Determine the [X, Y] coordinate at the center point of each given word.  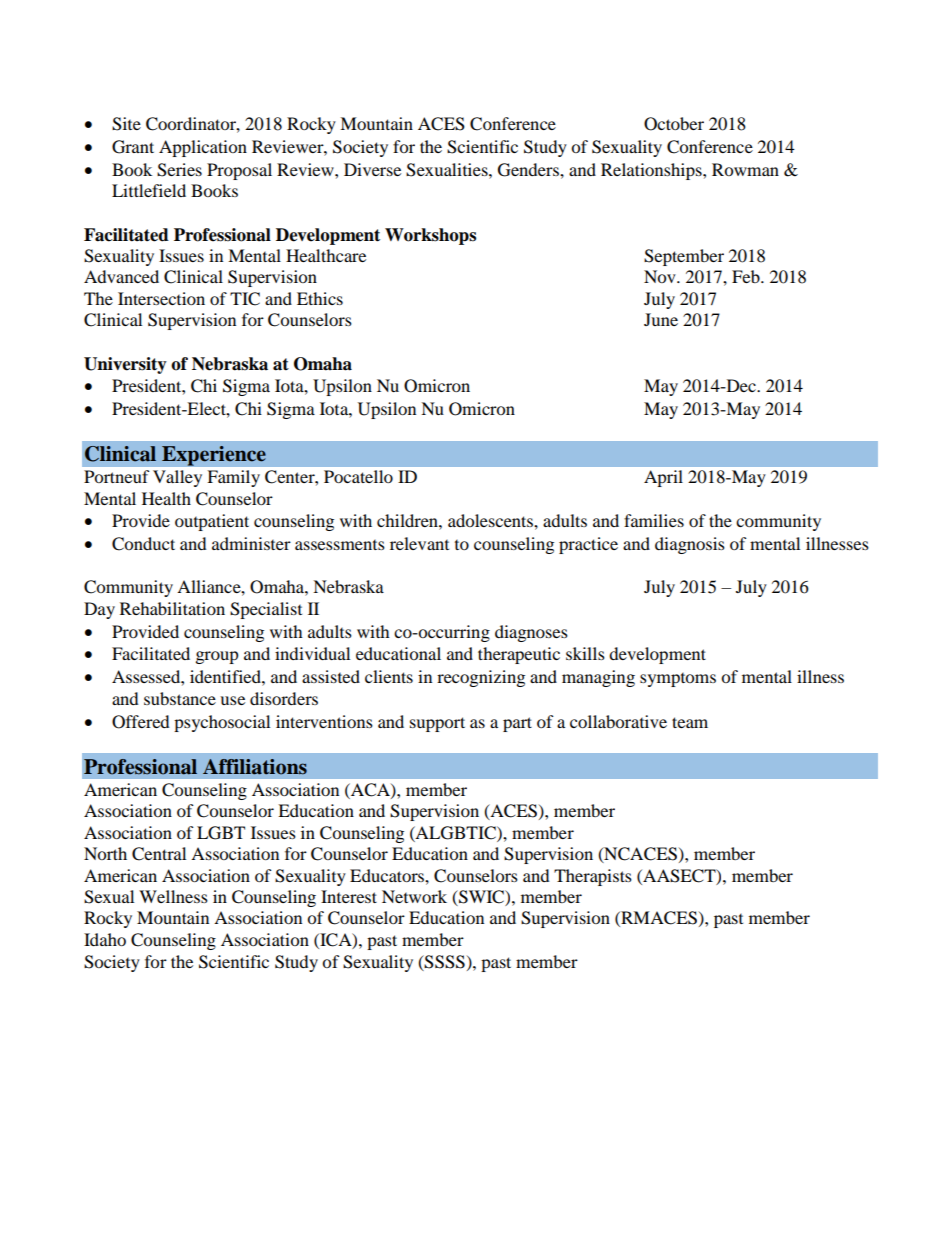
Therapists [593, 877]
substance [180, 698]
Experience [214, 456]
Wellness [173, 896]
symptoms [678, 680]
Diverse [372, 169]
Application [203, 148]
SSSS [444, 962]
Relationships [652, 171]
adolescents [491, 520]
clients [389, 676]
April [663, 478]
